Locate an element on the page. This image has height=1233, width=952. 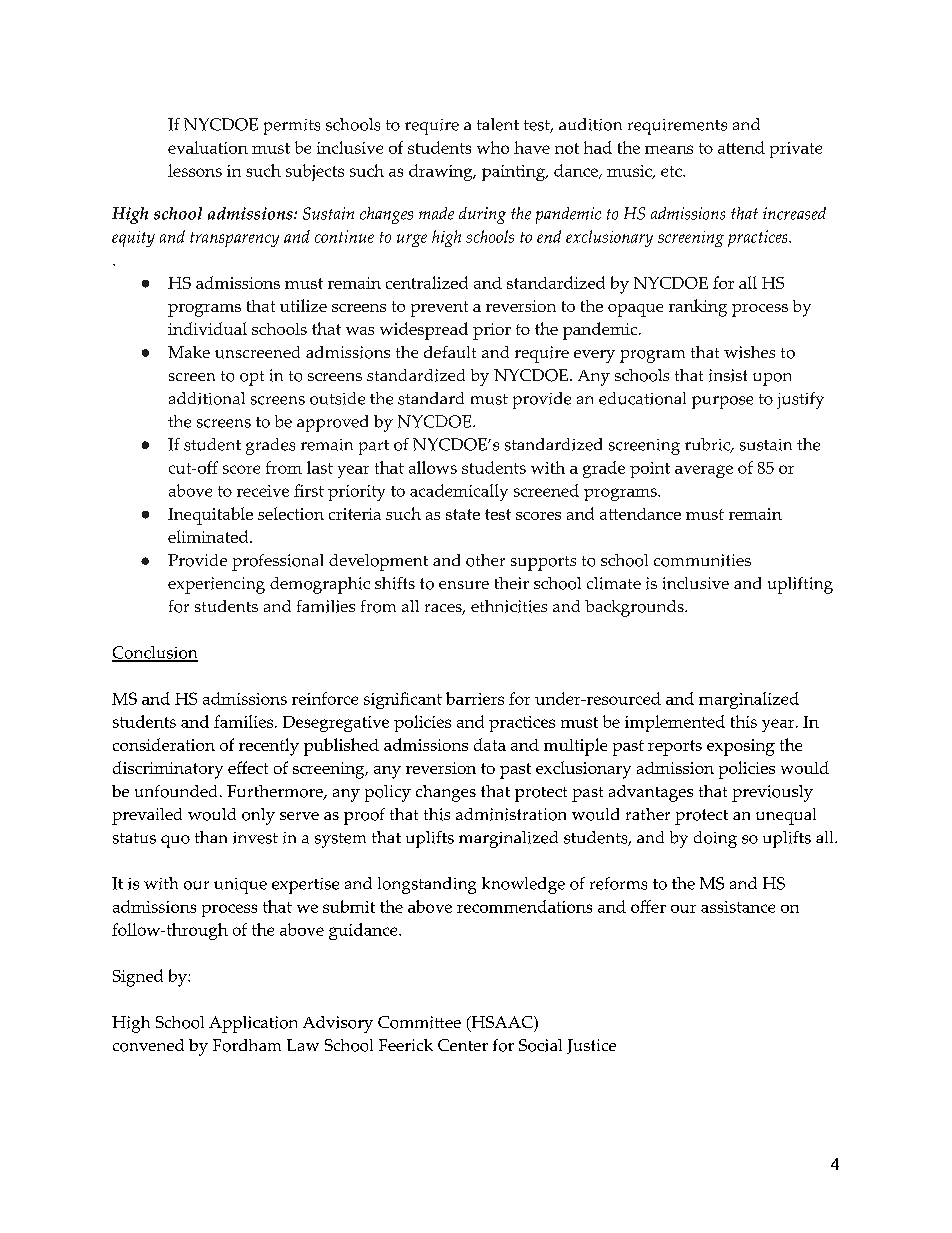
average is located at coordinates (704, 471).
